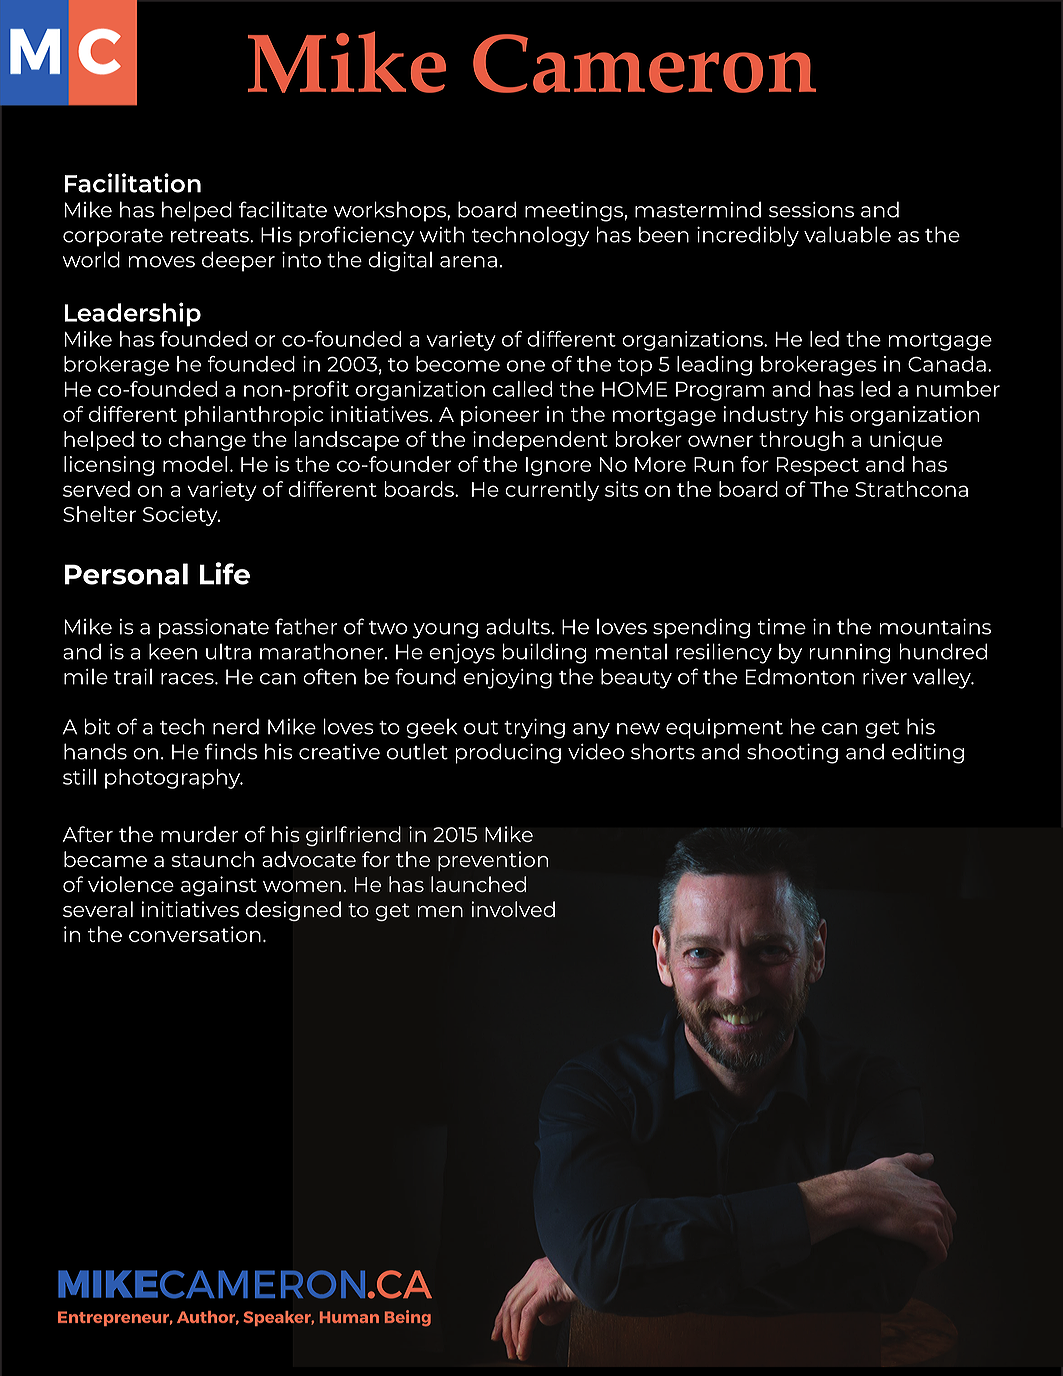 The image size is (1063, 1376). What do you see at coordinates (132, 314) in the screenshot?
I see `Leadership` at bounding box center [132, 314].
